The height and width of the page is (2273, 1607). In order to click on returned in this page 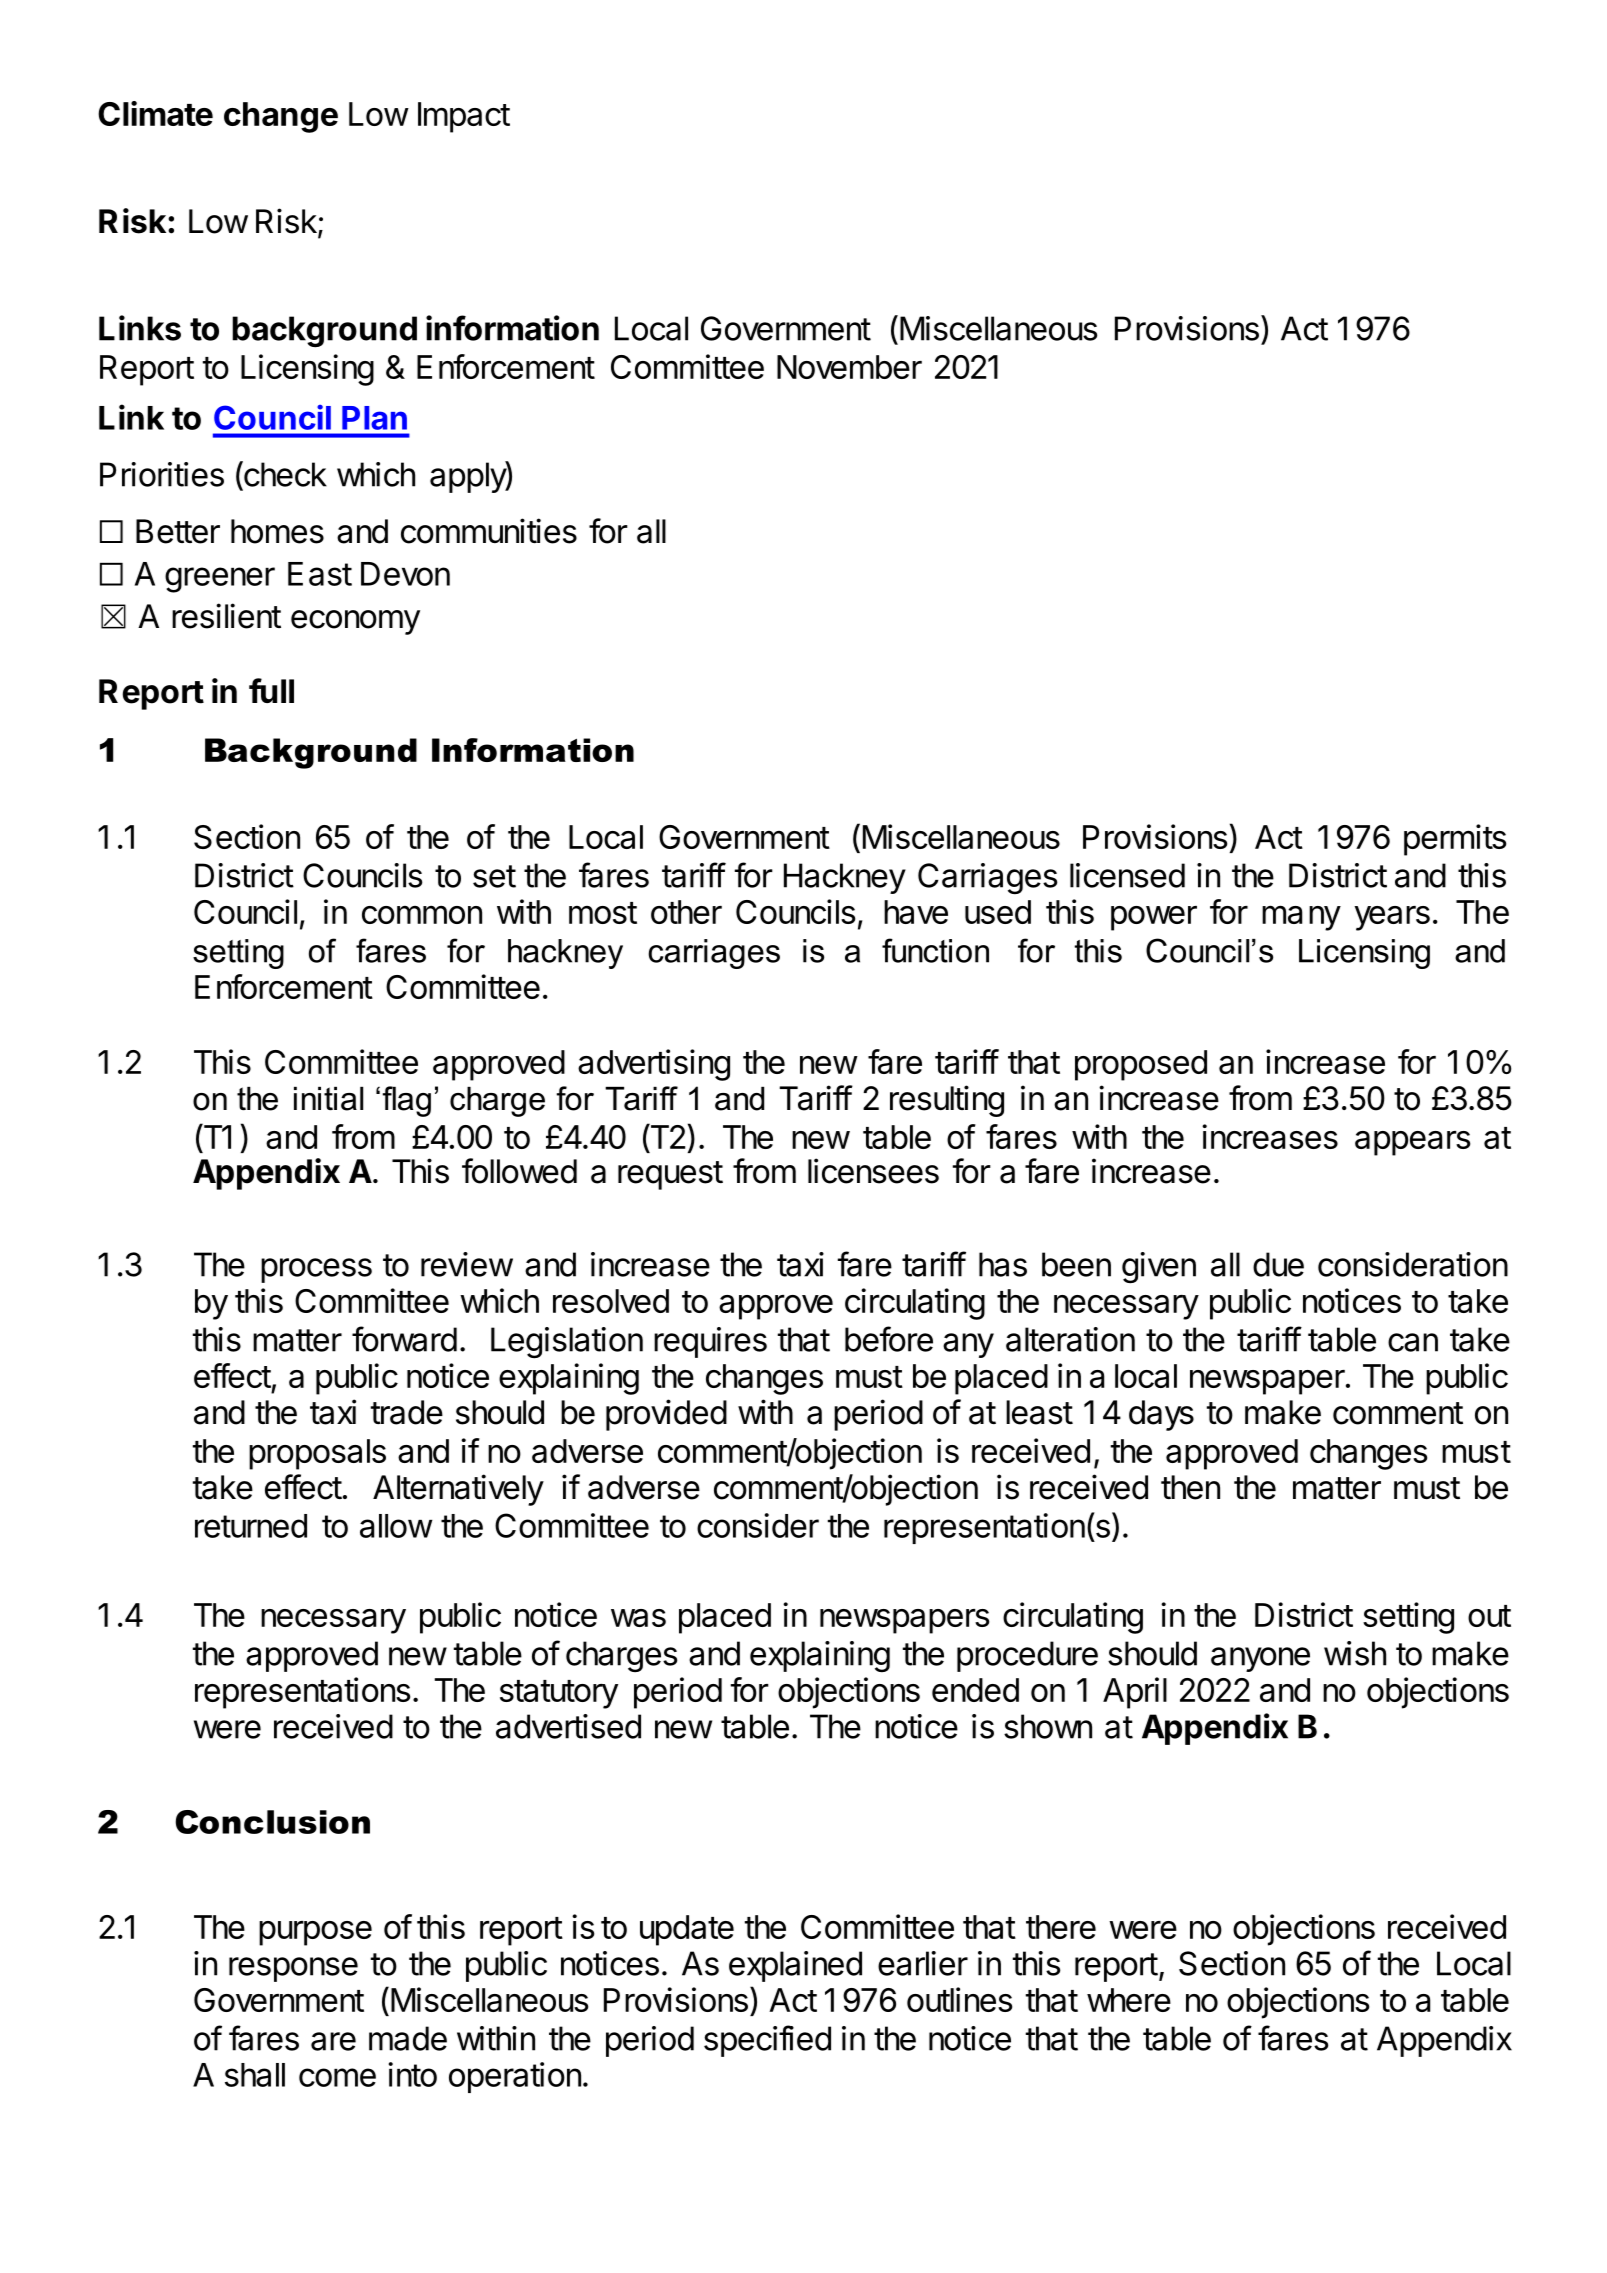, I will do `click(251, 1526)`.
